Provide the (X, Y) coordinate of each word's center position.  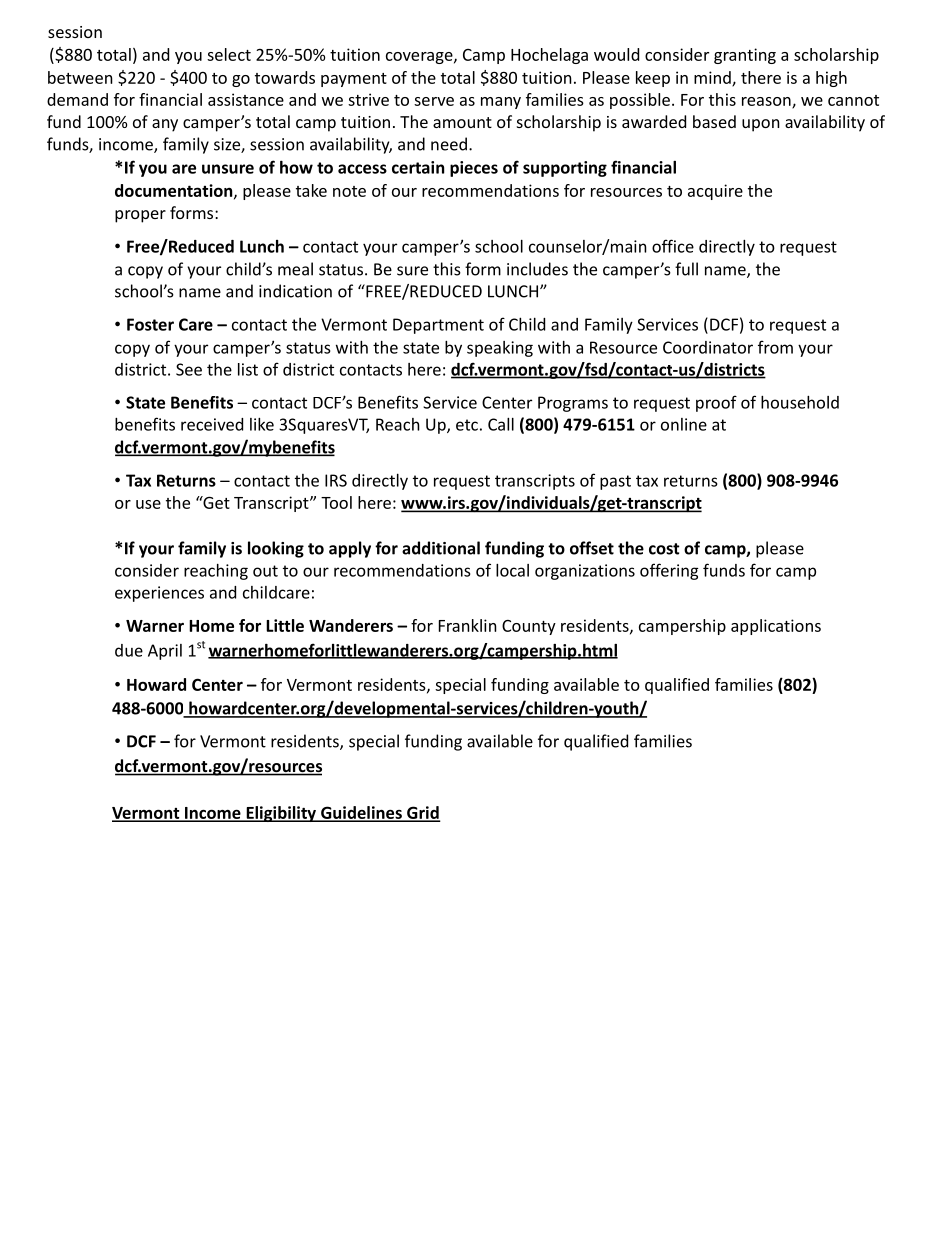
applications (776, 627)
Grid (422, 813)
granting (745, 56)
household (800, 402)
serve (434, 101)
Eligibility (281, 814)
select (229, 54)
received (212, 424)
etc (467, 425)
